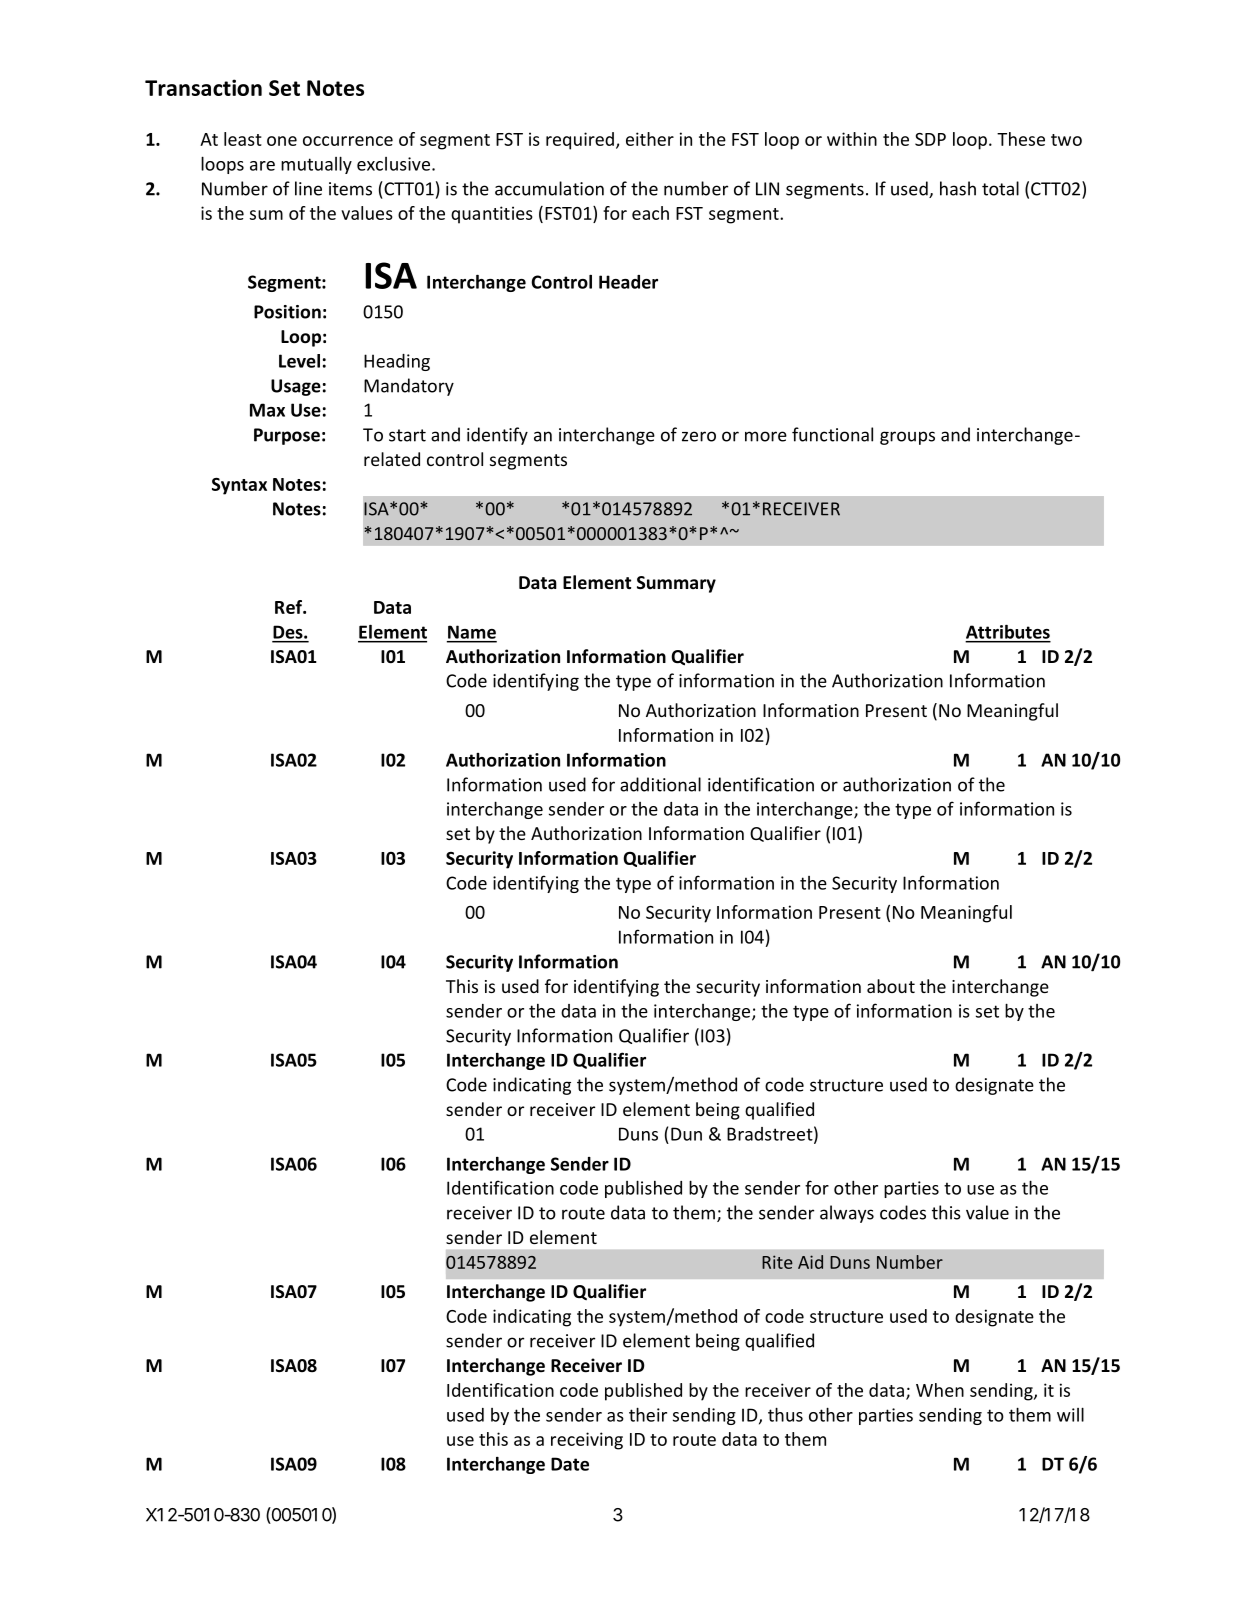 The height and width of the screenshot is (1597, 1234). I want to click on their, so click(648, 1414).
